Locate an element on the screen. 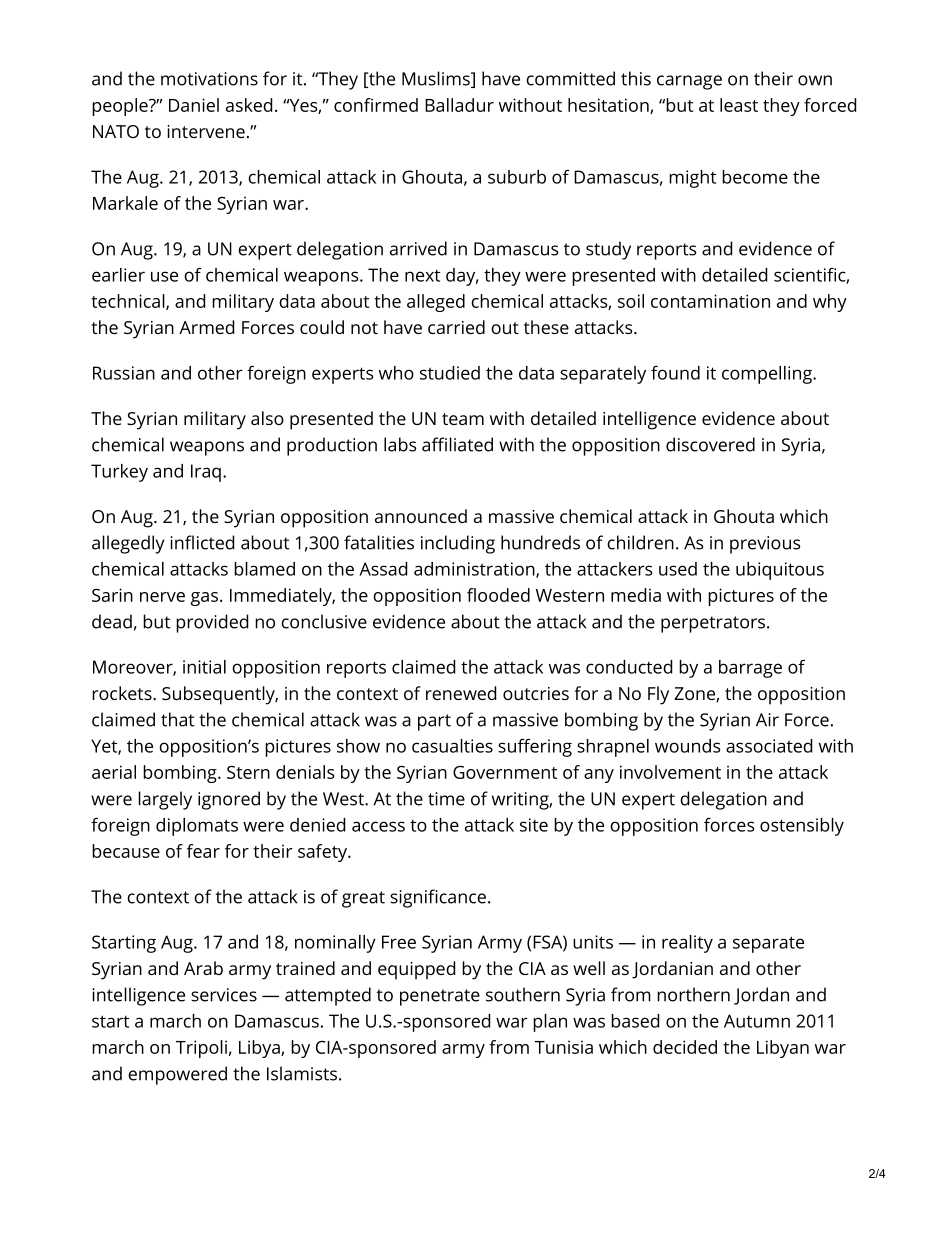 The image size is (952, 1233). Autumn is located at coordinates (757, 1021).
